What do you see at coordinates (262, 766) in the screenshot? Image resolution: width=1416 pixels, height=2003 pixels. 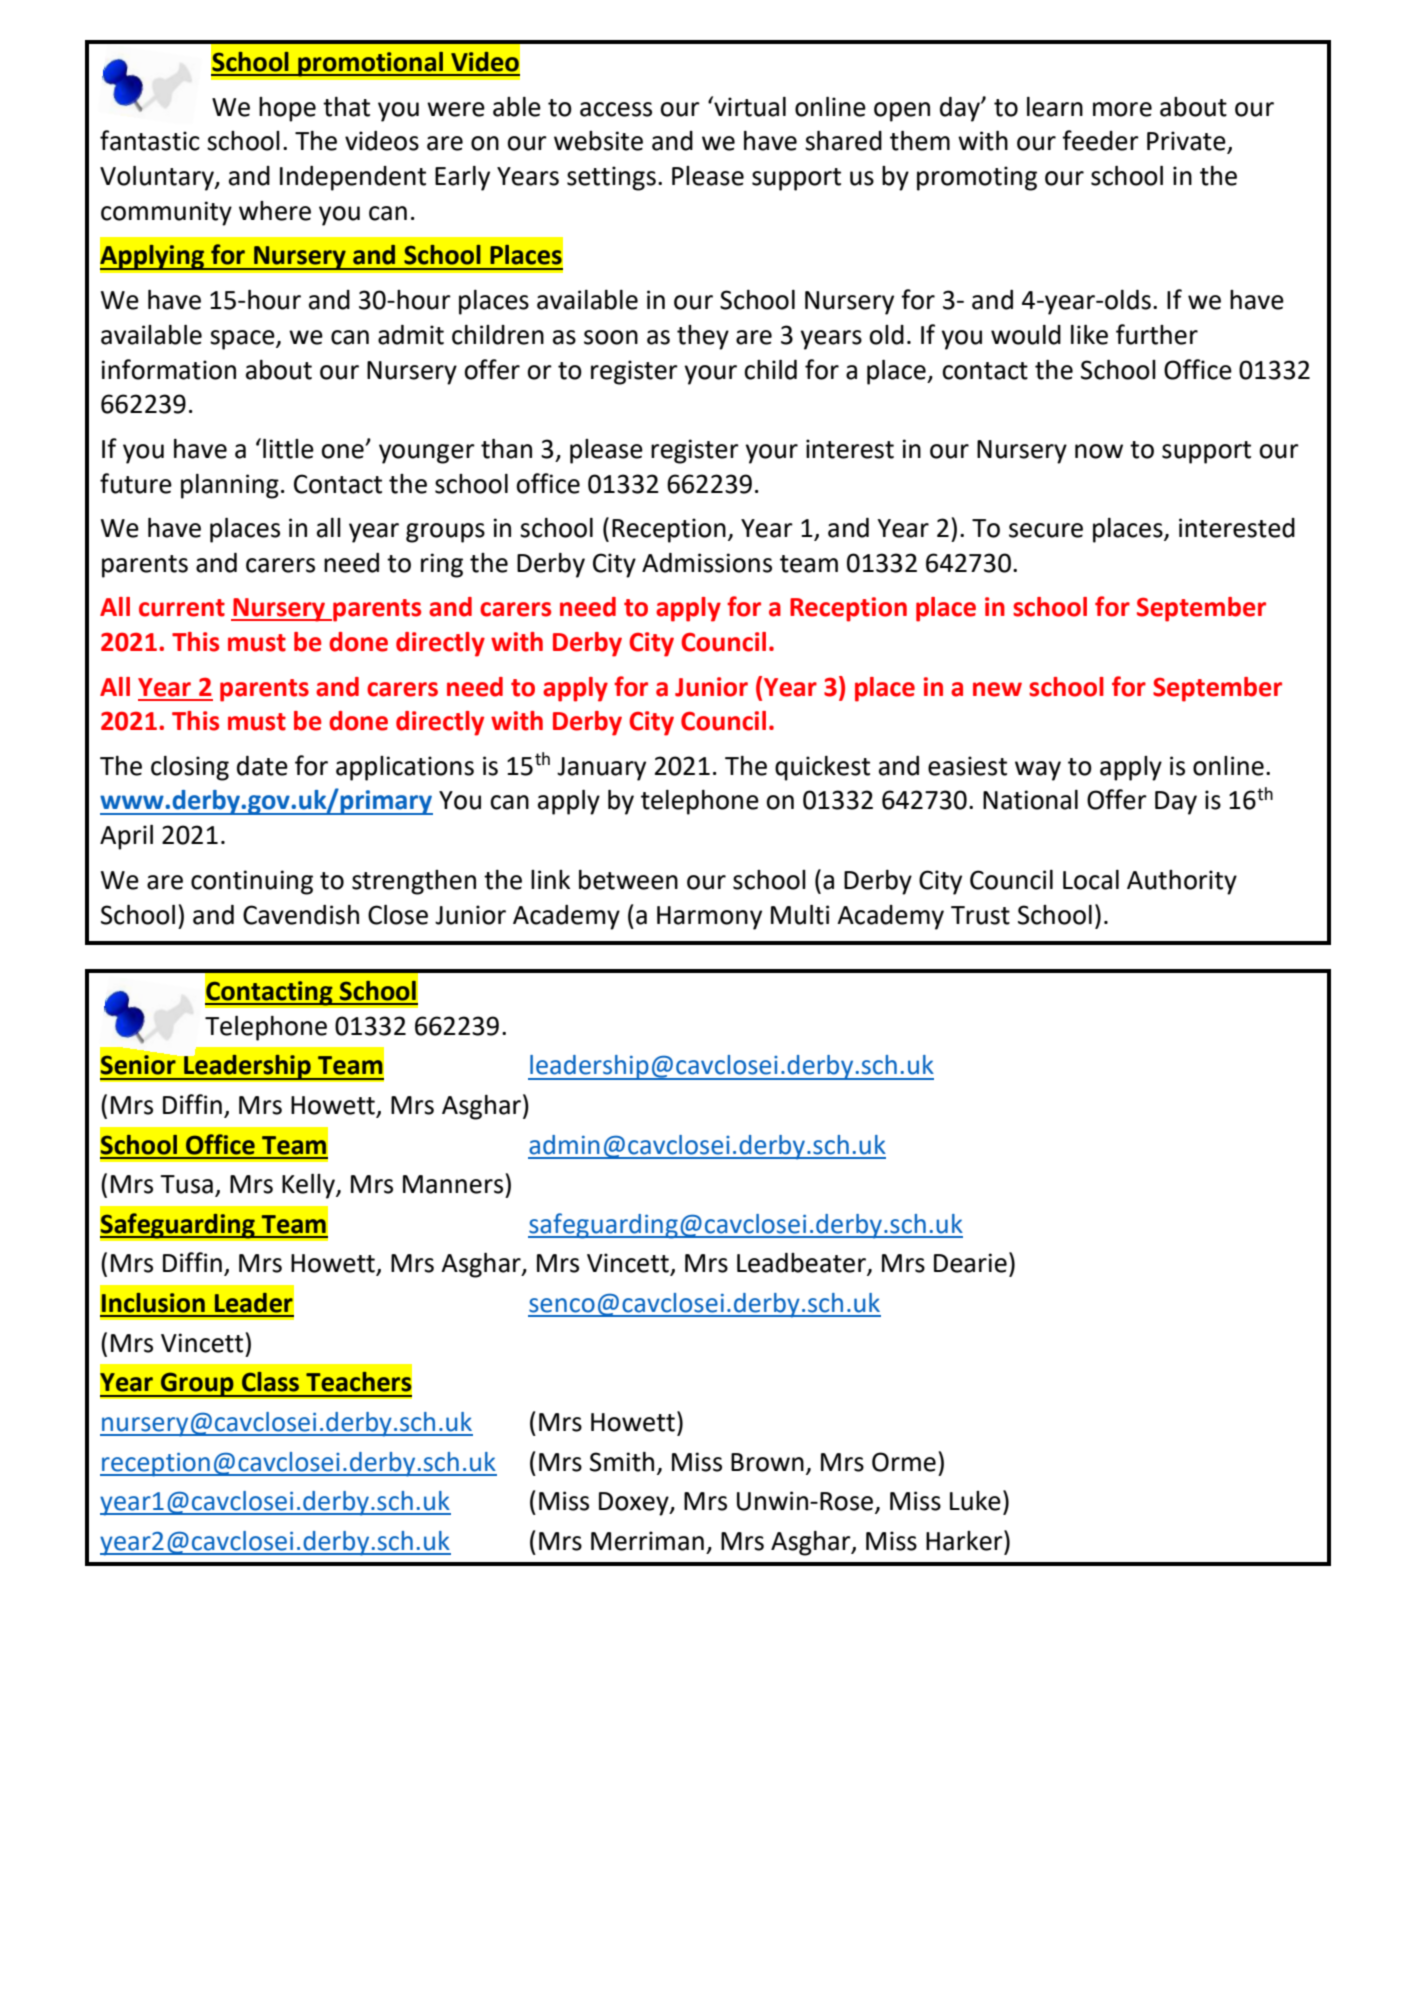 I see `date` at bounding box center [262, 766].
